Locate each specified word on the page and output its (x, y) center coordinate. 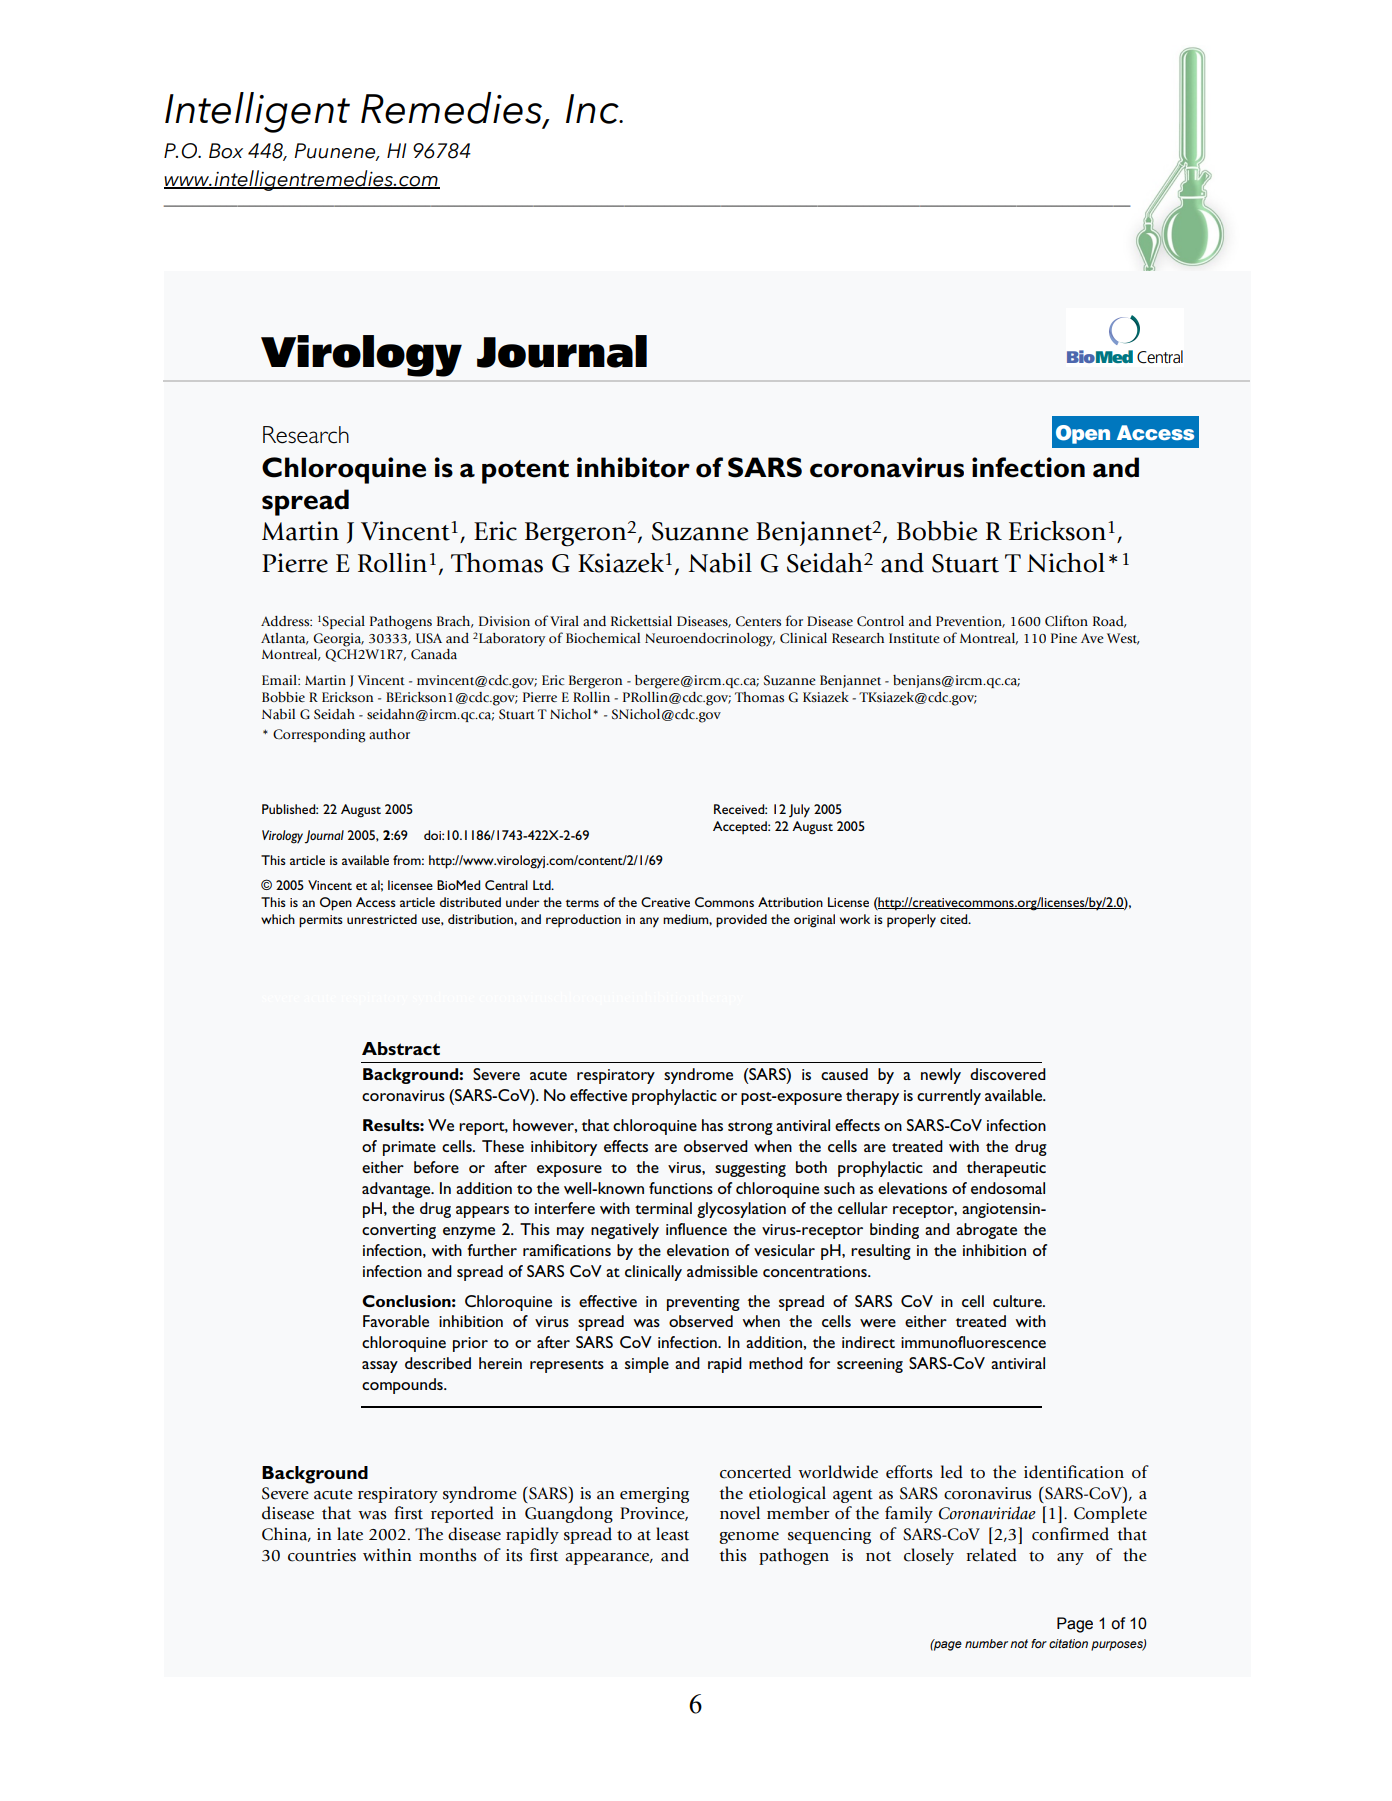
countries (322, 1555)
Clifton (1066, 620)
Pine (1064, 638)
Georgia (338, 640)
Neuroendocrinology (710, 640)
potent (525, 472)
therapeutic (1006, 1169)
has (712, 1125)
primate (409, 1148)
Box (226, 151)
